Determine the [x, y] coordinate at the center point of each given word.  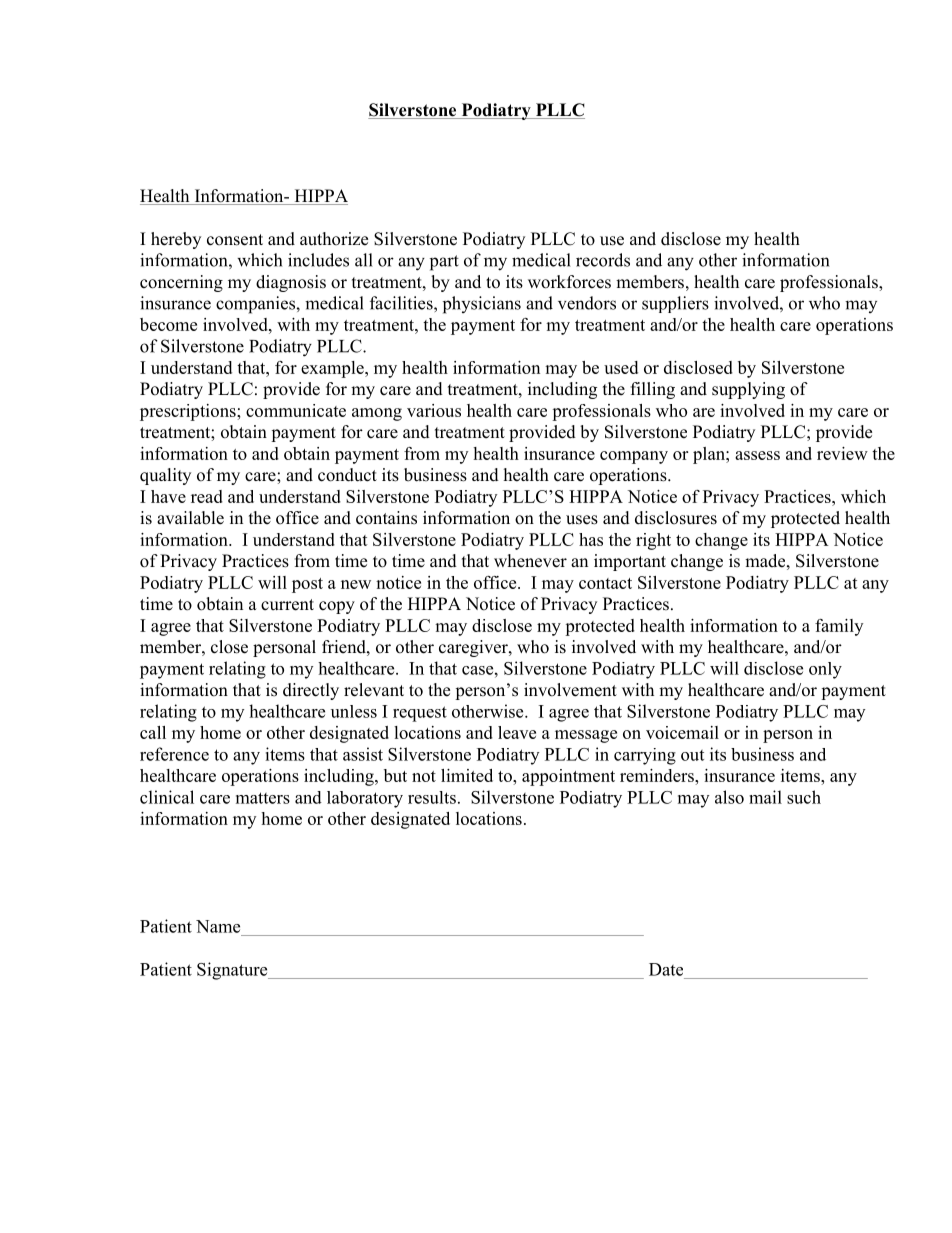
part [444, 263]
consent [235, 240]
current [287, 605]
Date [666, 969]
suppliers [675, 304]
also [729, 797]
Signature [233, 971]
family [839, 627]
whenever [530, 561]
